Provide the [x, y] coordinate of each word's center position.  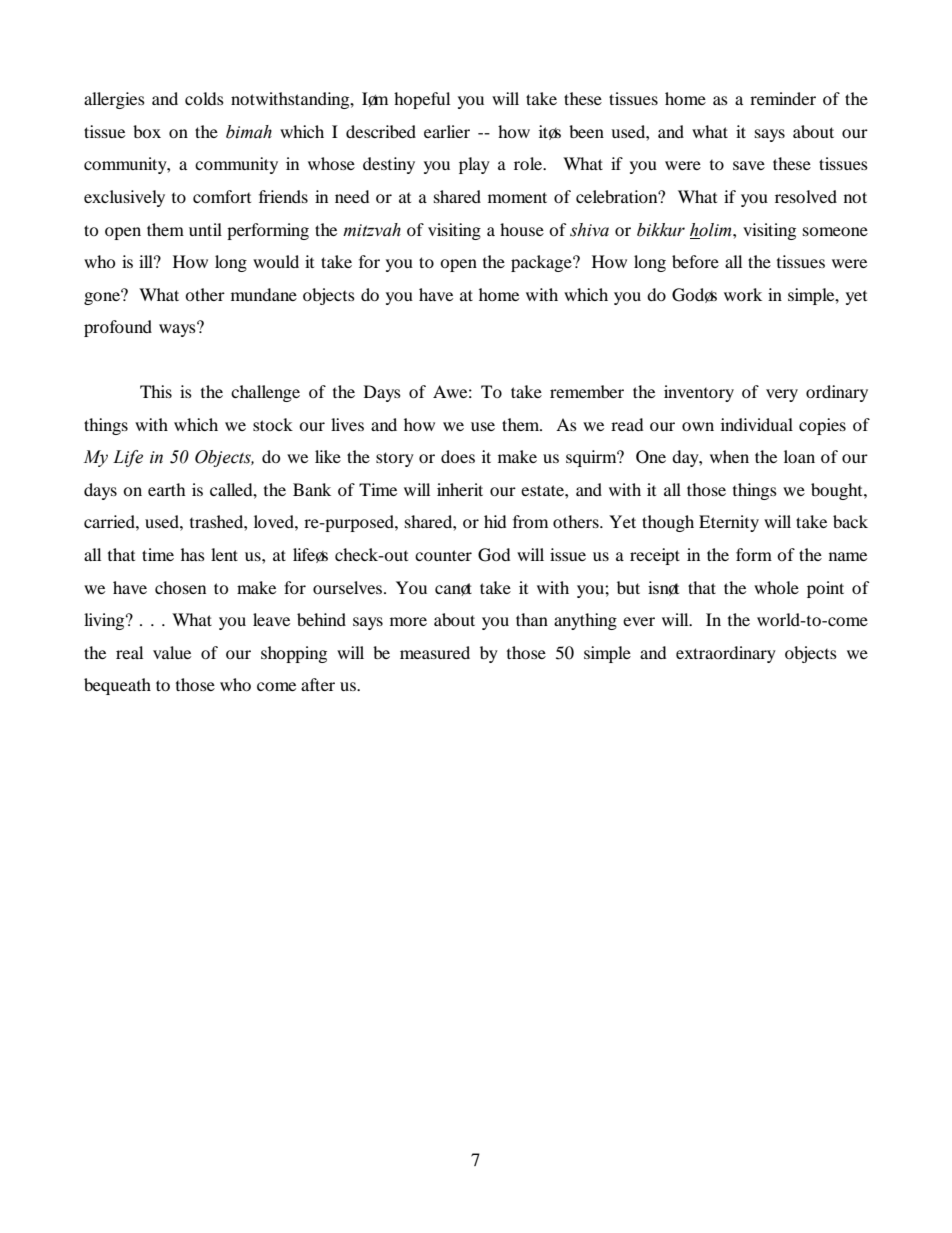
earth [166, 489]
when [729, 456]
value [172, 652]
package [542, 263]
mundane [264, 294]
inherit [460, 489]
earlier [447, 131]
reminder [783, 98]
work [743, 294]
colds [204, 98]
